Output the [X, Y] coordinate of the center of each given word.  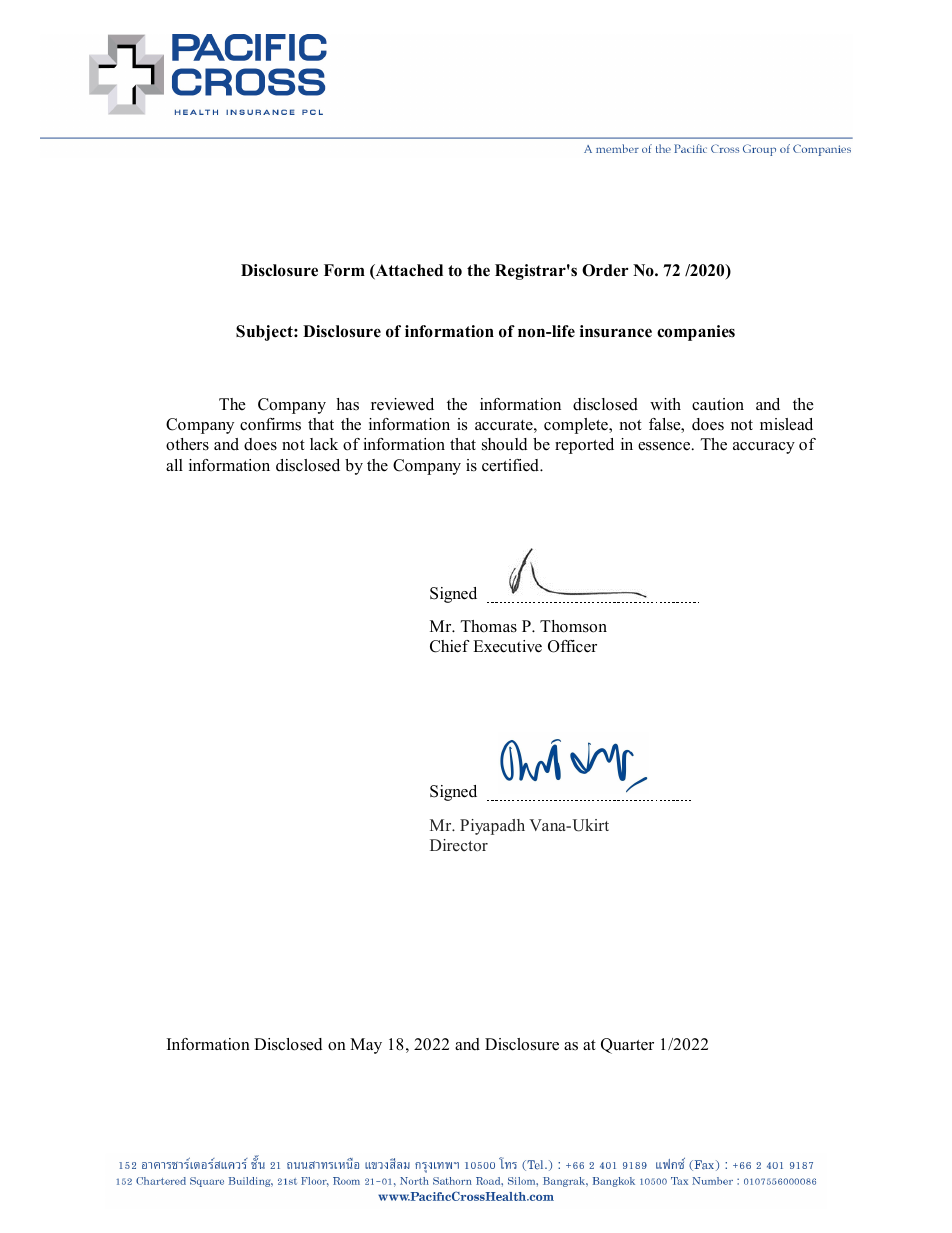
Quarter [627, 1046]
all [174, 465]
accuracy [764, 448]
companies [696, 333]
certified [511, 465]
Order [605, 270]
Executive [507, 646]
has [347, 404]
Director [459, 845]
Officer [572, 646]
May [366, 1046]
